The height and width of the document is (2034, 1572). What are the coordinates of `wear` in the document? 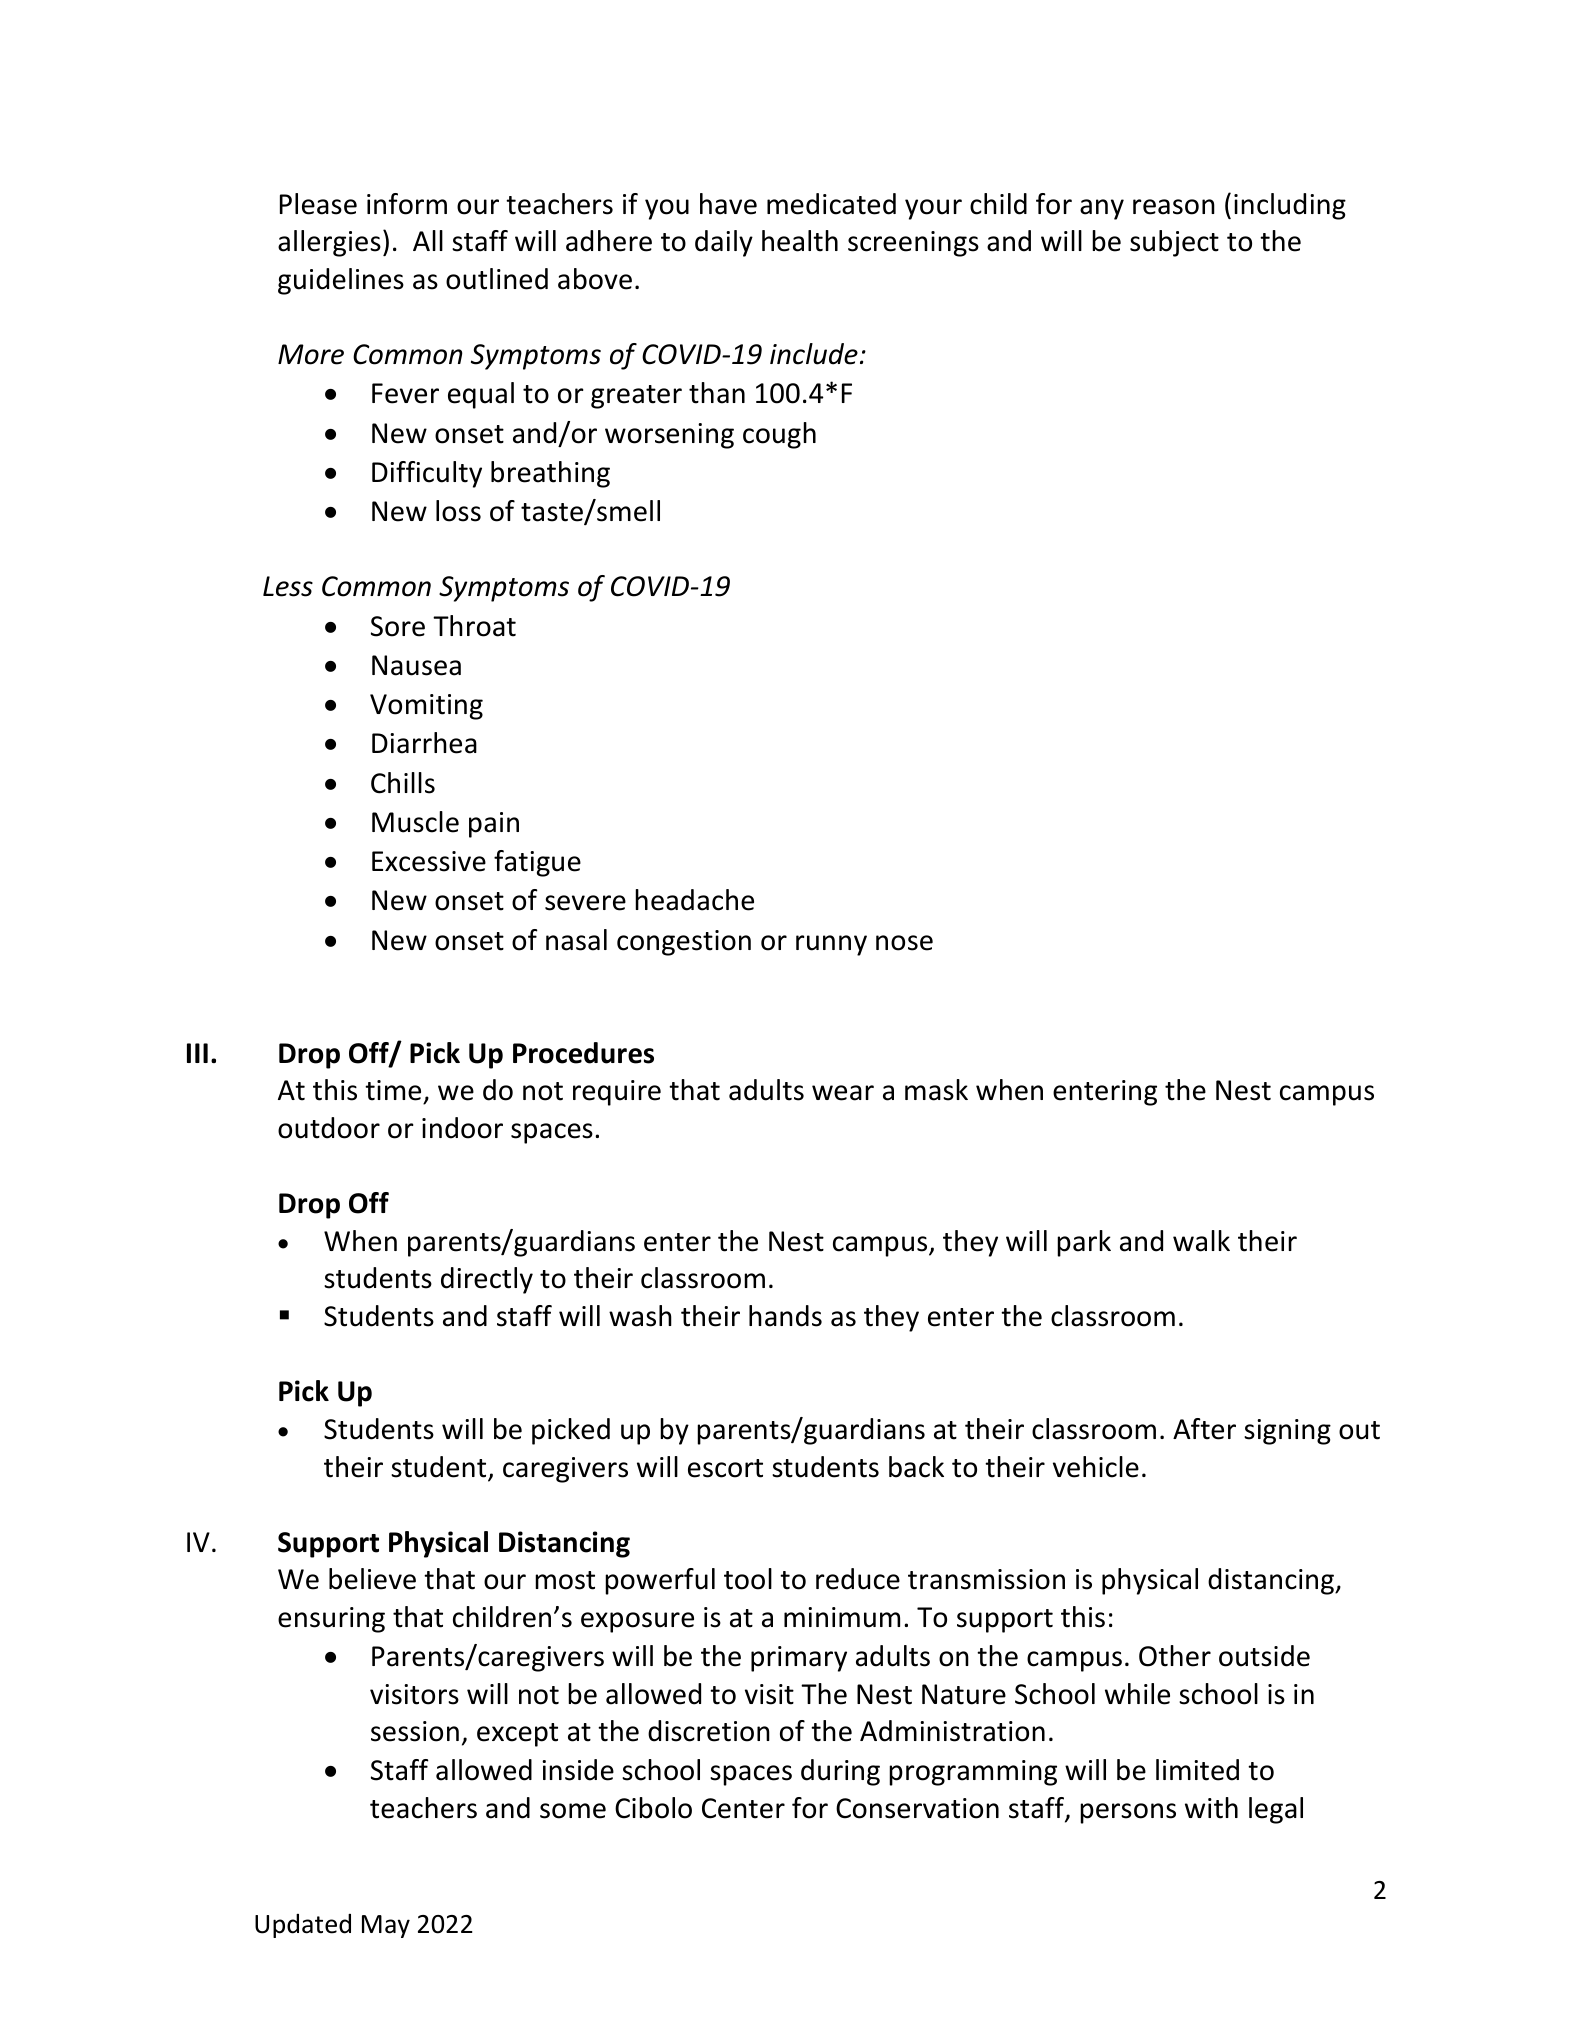 It's located at (843, 1093).
